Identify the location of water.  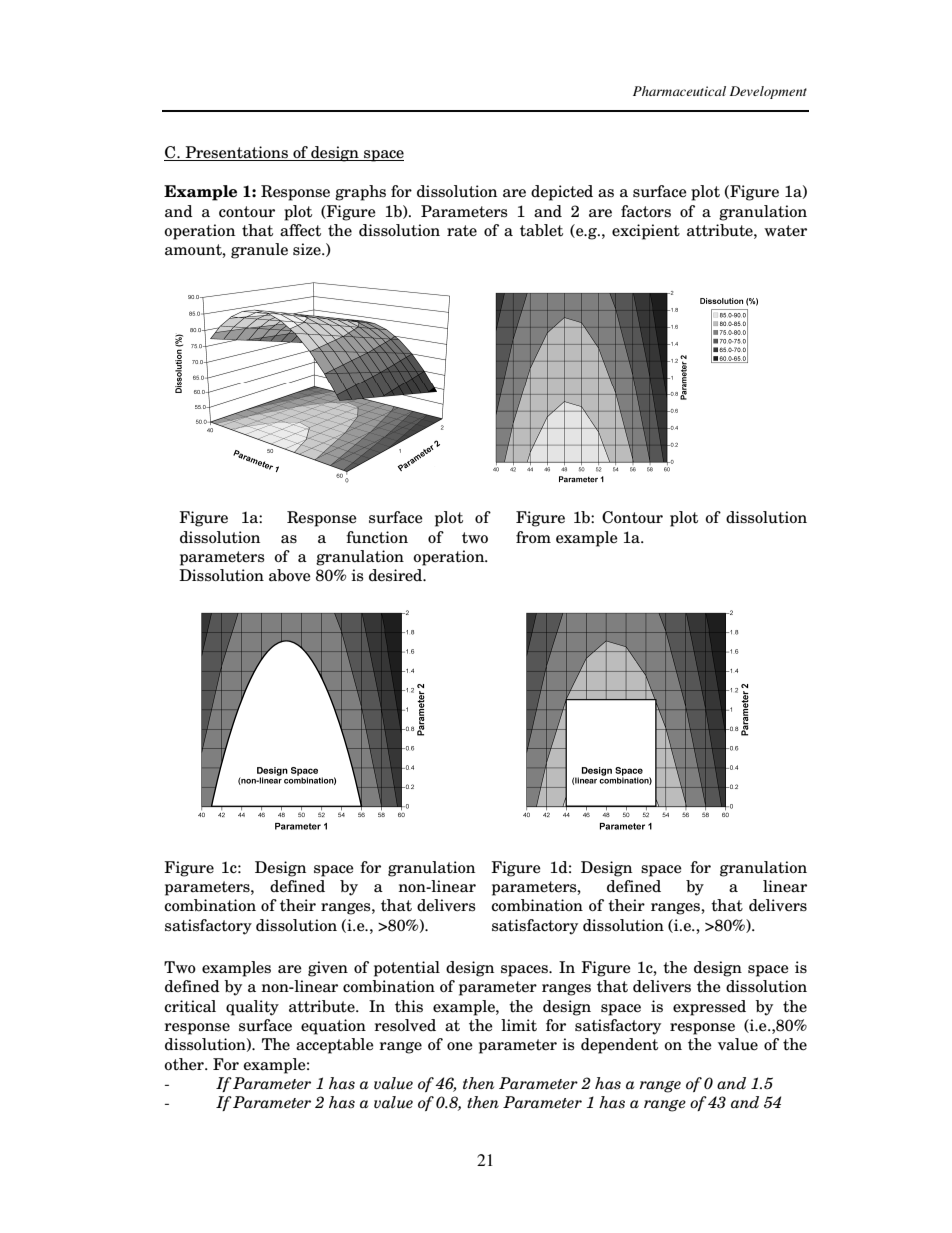
(785, 231).
